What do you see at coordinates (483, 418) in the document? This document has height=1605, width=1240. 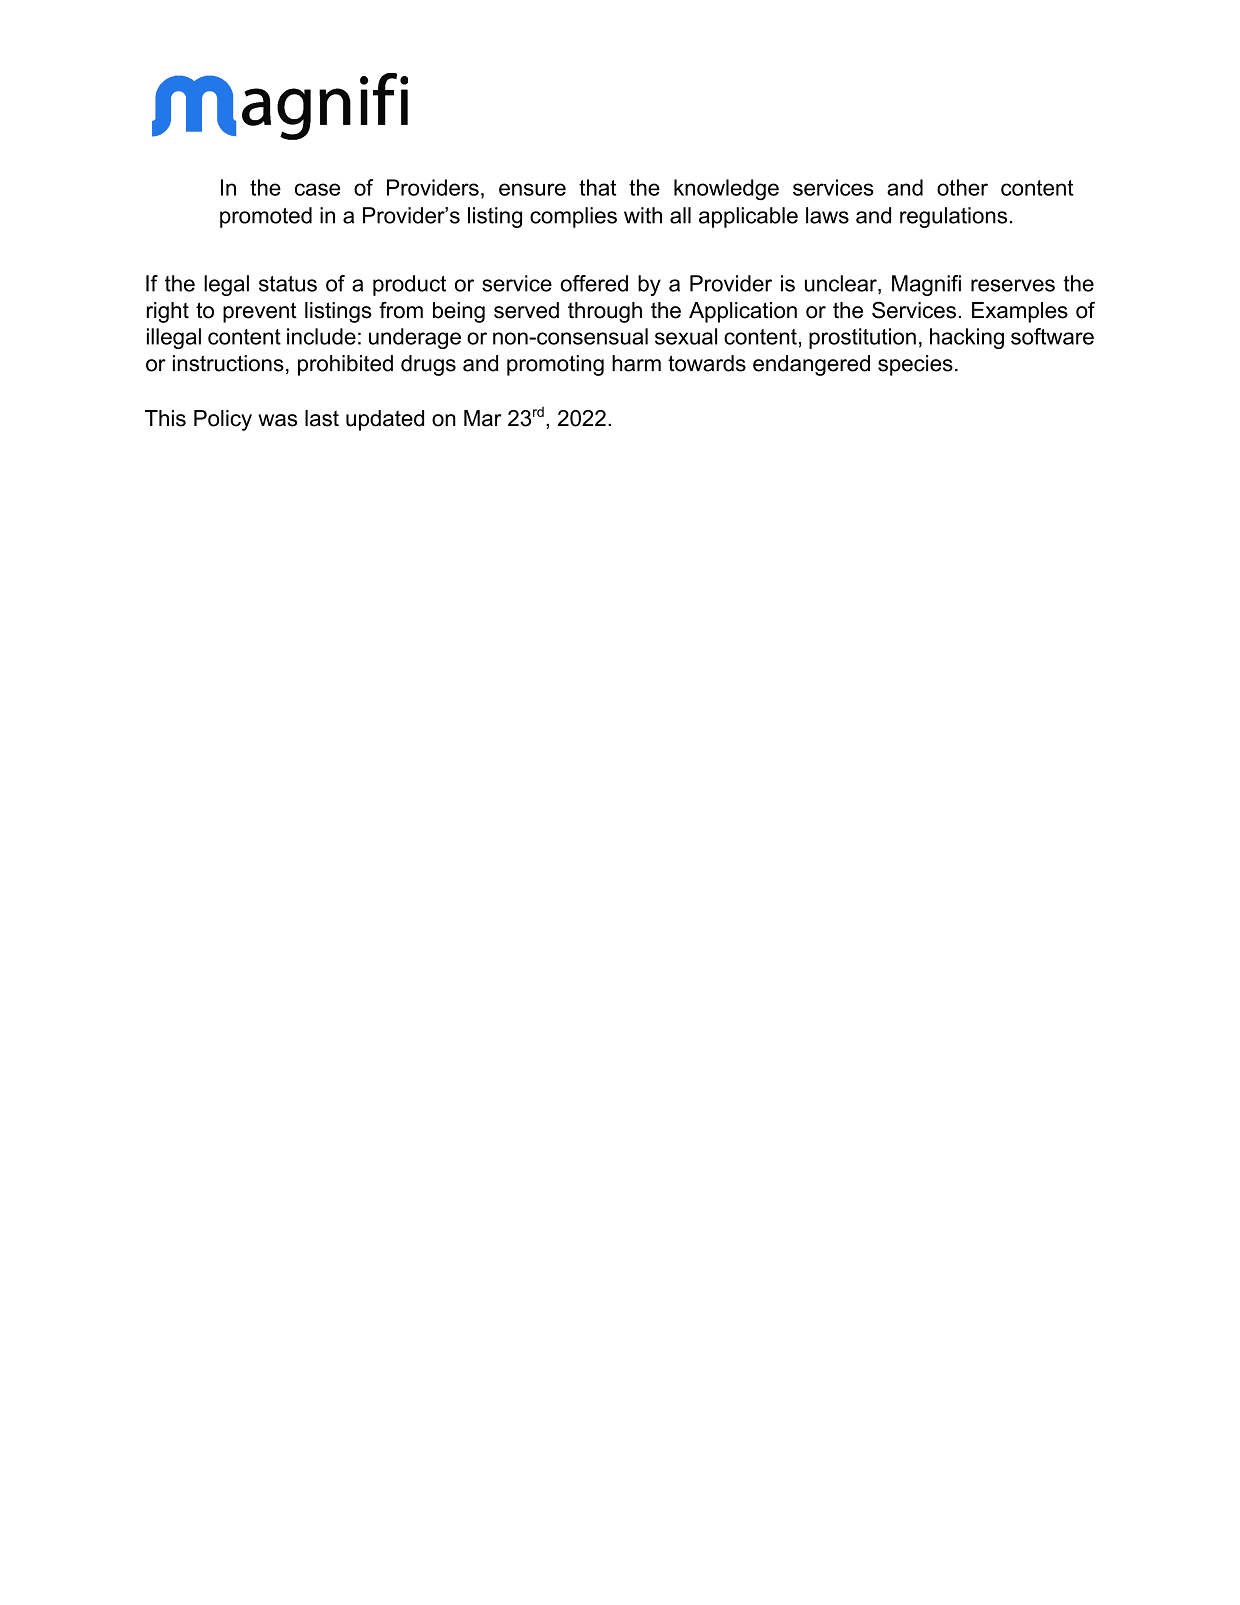 I see `Mar` at bounding box center [483, 418].
